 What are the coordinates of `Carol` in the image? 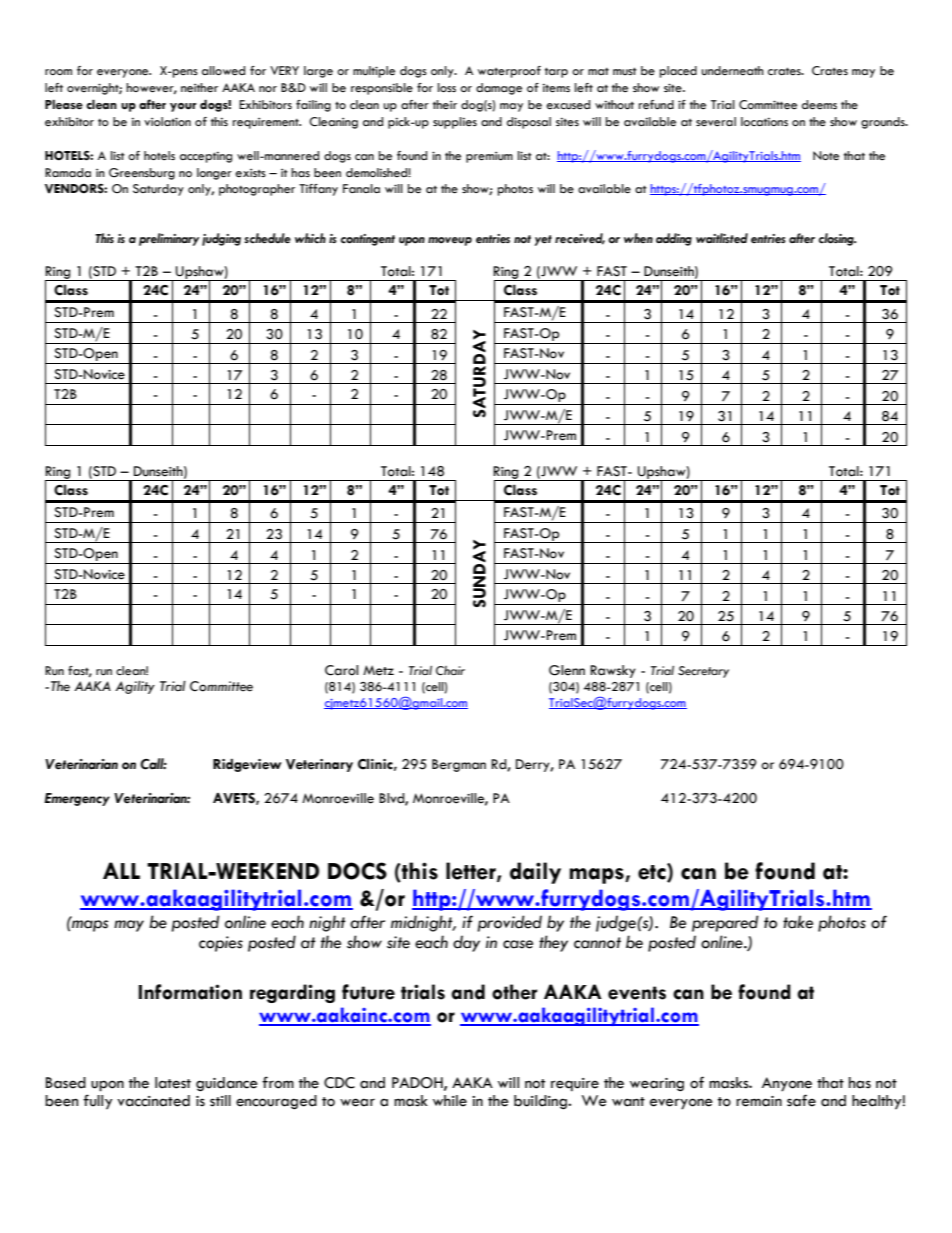 It's located at (341, 670).
